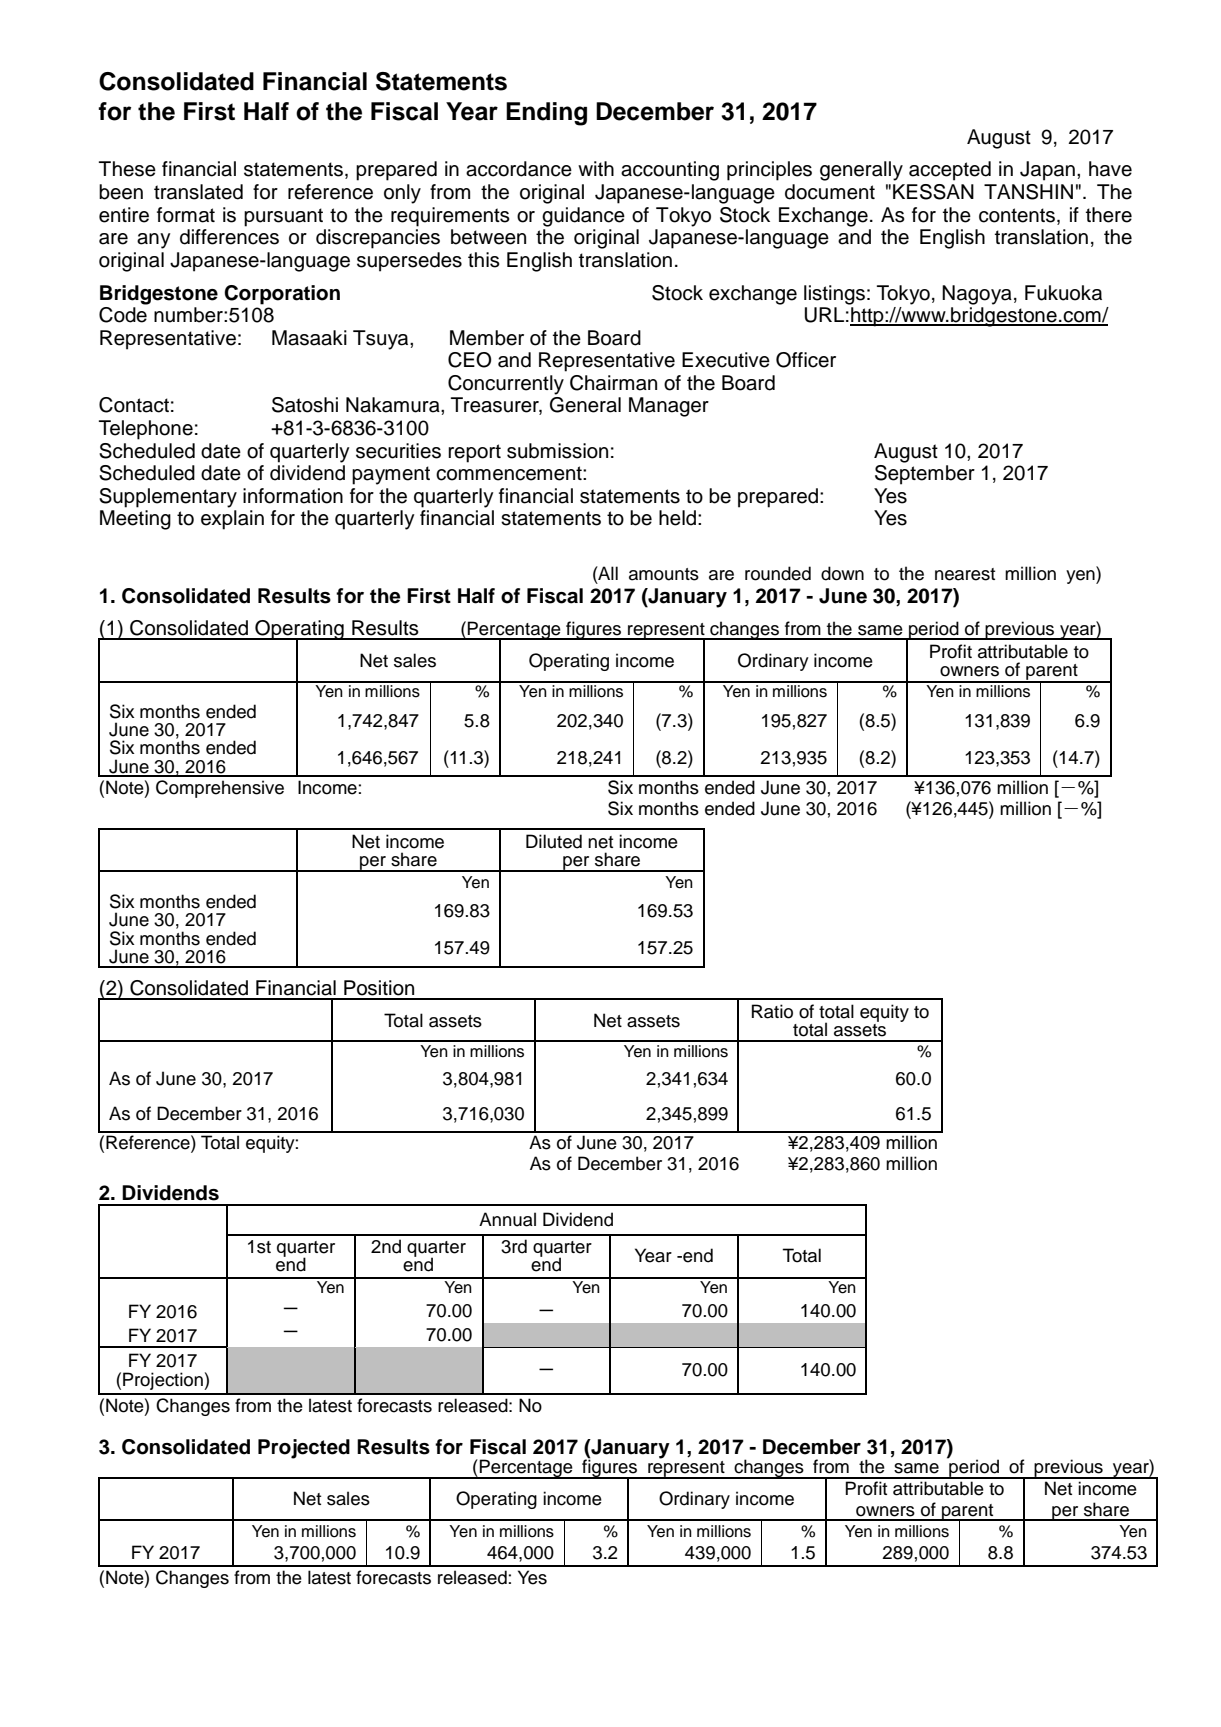 The width and height of the document is (1221, 1727). I want to click on amounts, so click(664, 574).
